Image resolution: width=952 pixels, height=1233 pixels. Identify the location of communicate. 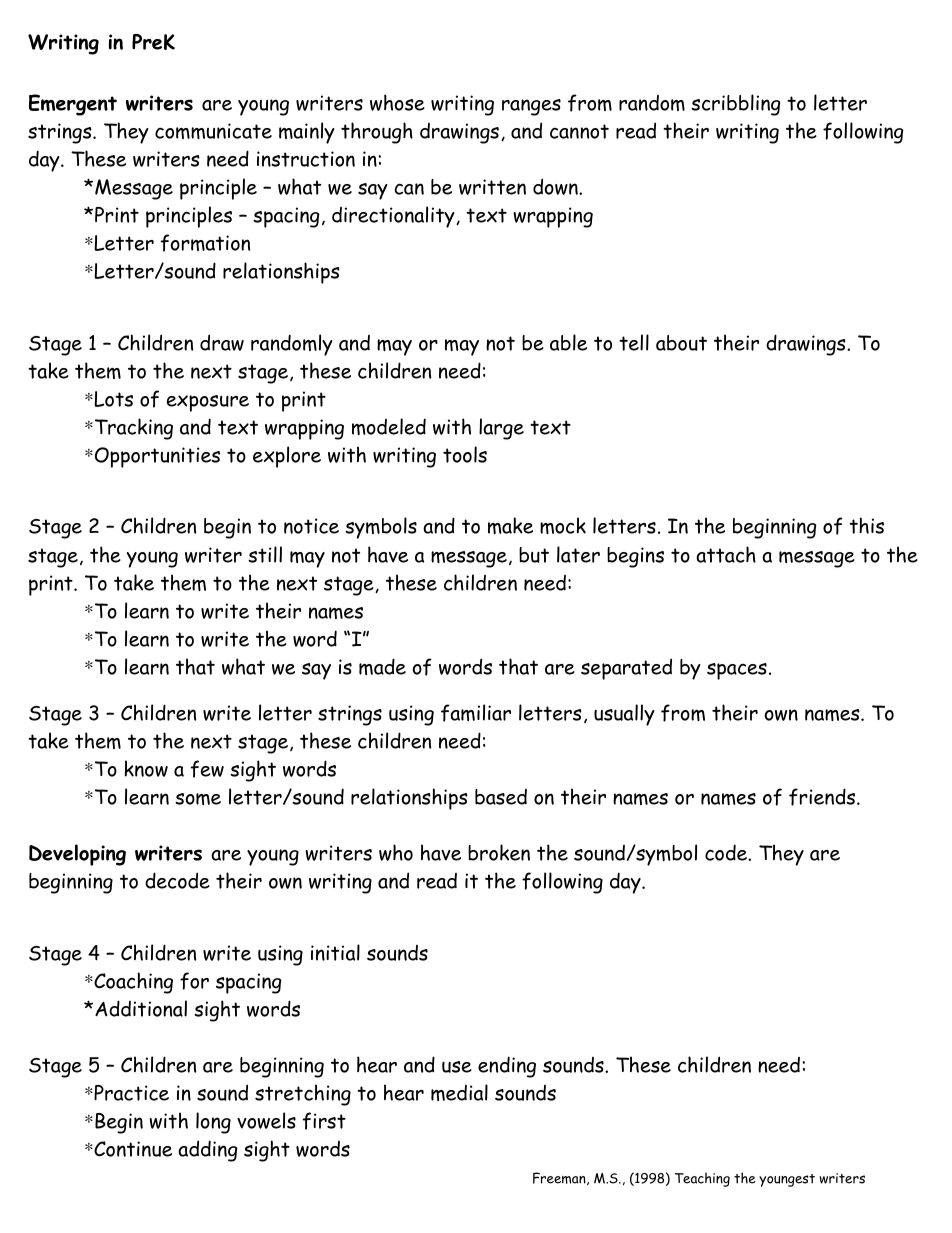
(213, 131).
